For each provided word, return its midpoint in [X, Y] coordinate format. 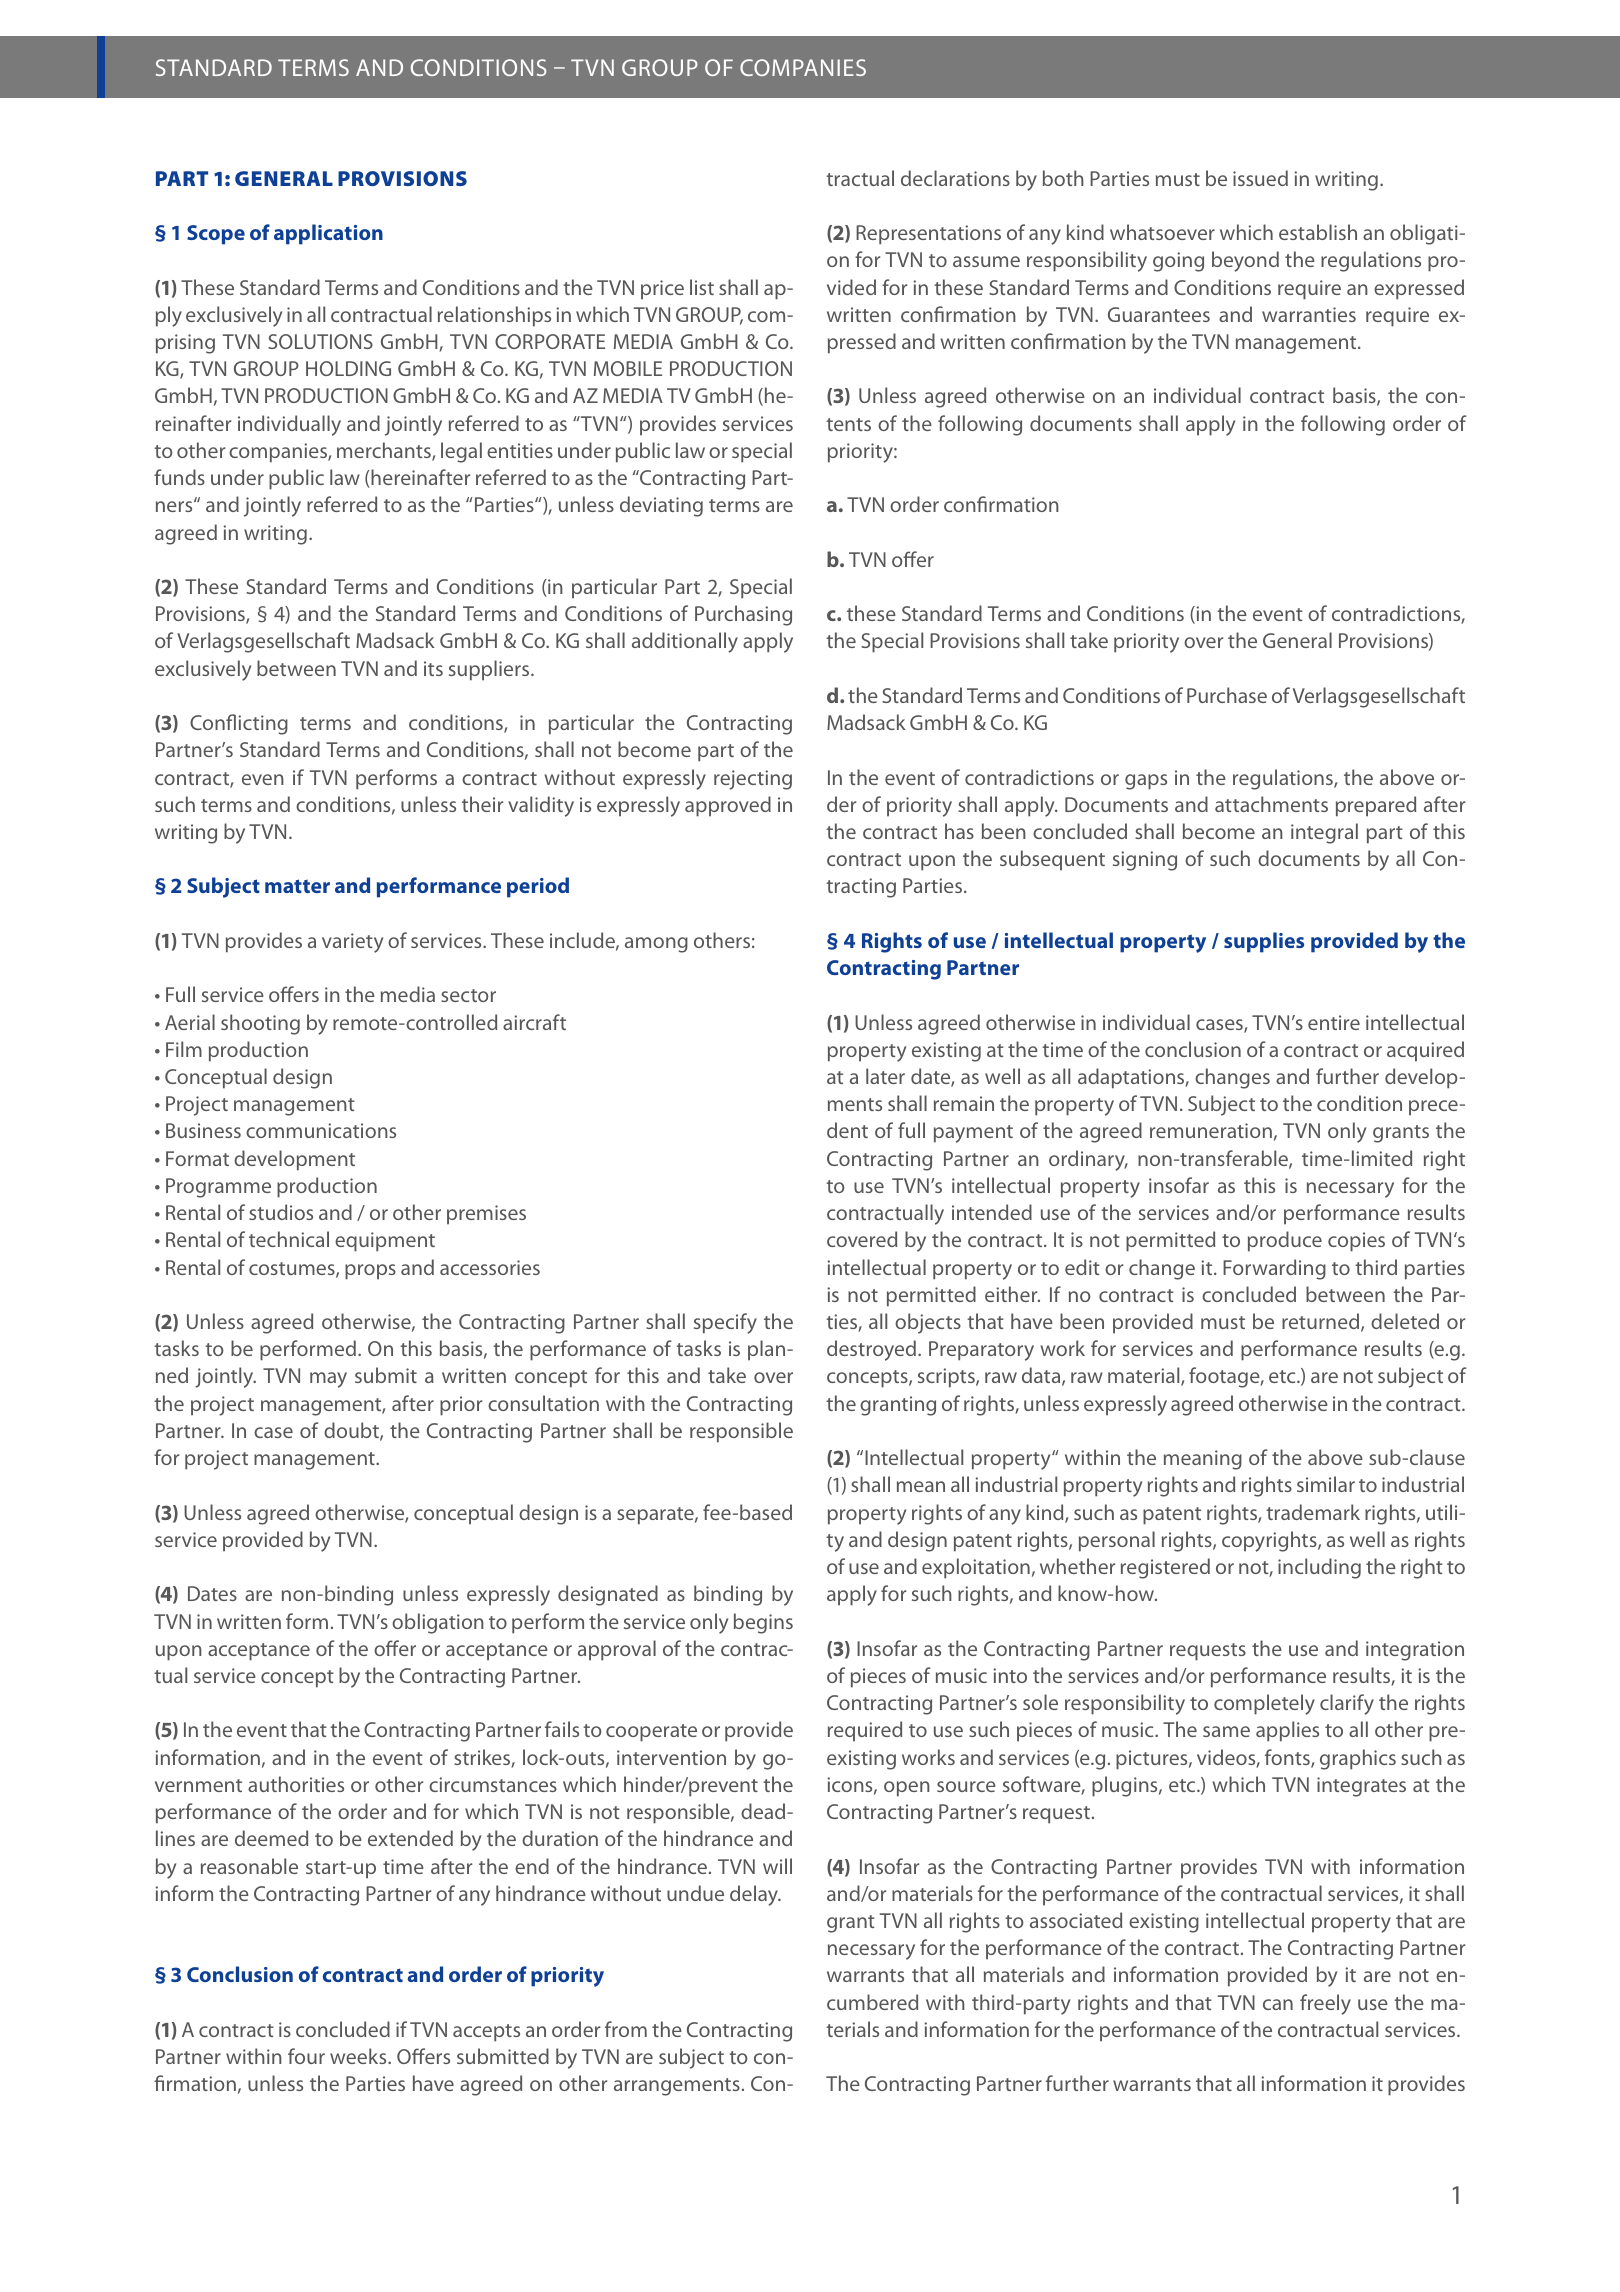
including [1319, 1568]
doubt [352, 1431]
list [702, 287]
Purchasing [743, 615]
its [433, 668]
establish [1318, 232]
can [1278, 2004]
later [885, 1076]
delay [755, 1895]
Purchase [1227, 695]
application [328, 234]
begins [763, 1623]
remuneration [1211, 1130]
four [306, 2056]
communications [321, 1130]
